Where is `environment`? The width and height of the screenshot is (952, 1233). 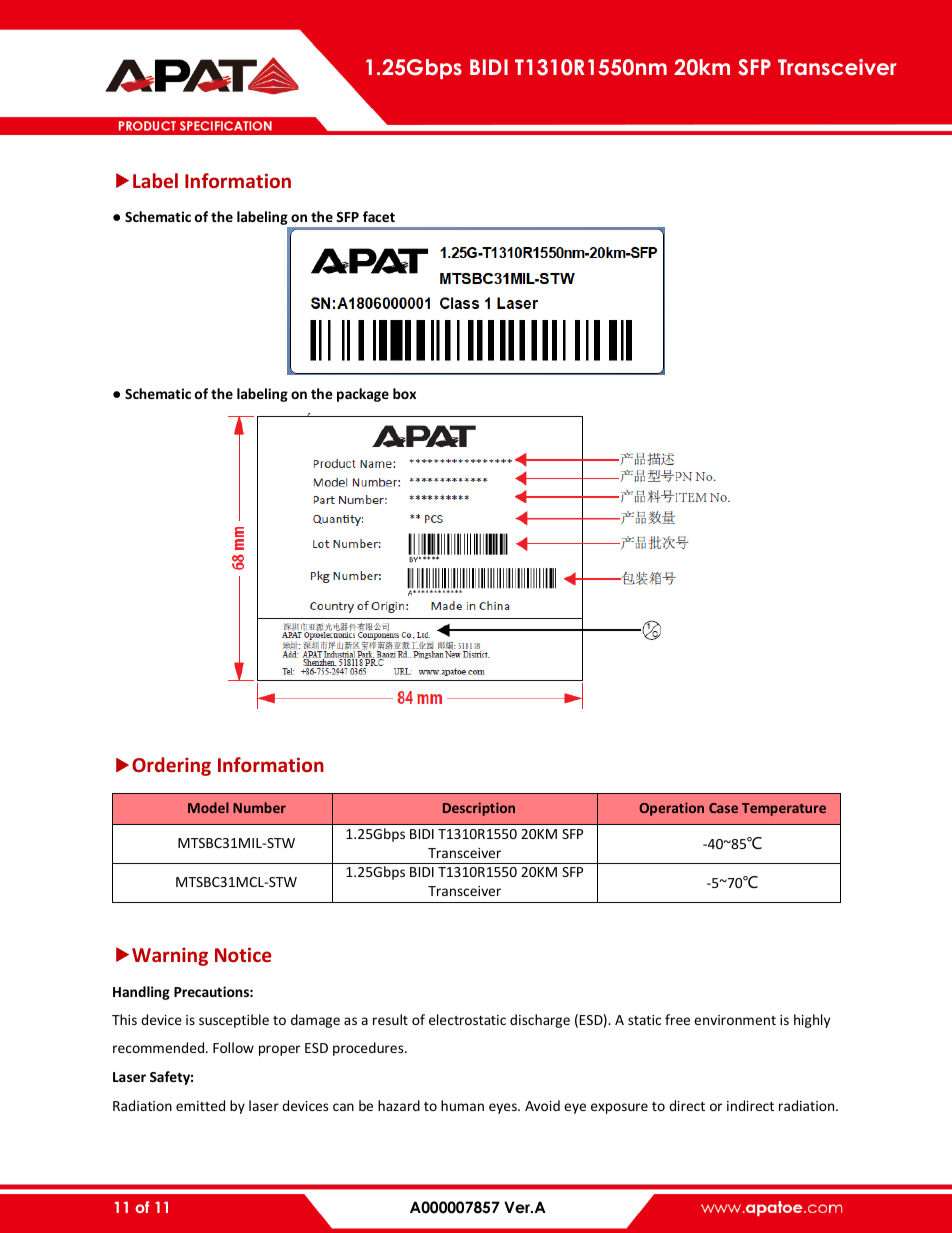 environment is located at coordinates (735, 1020).
